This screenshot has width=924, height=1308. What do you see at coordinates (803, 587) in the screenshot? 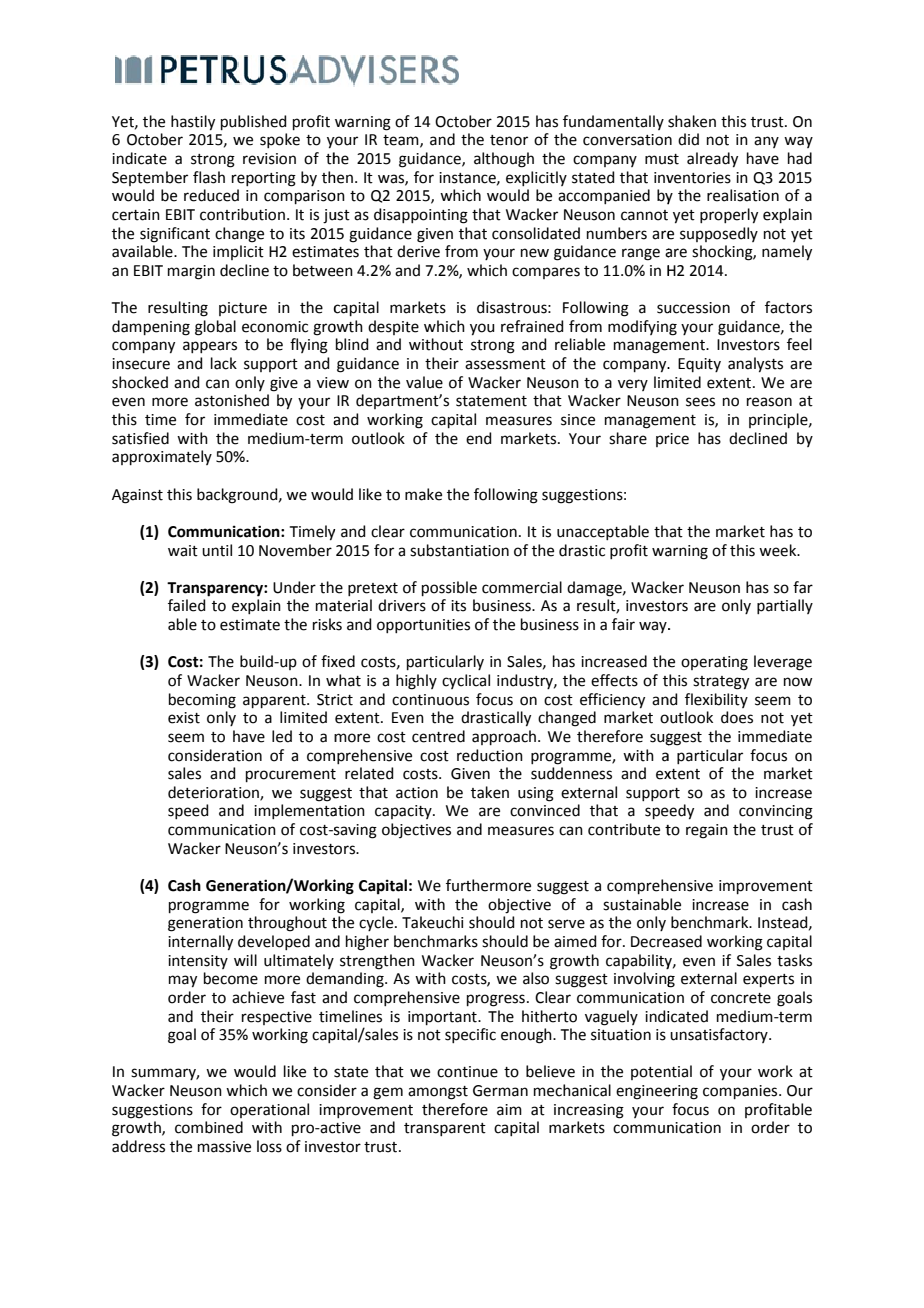
I see `far` at bounding box center [803, 587].
